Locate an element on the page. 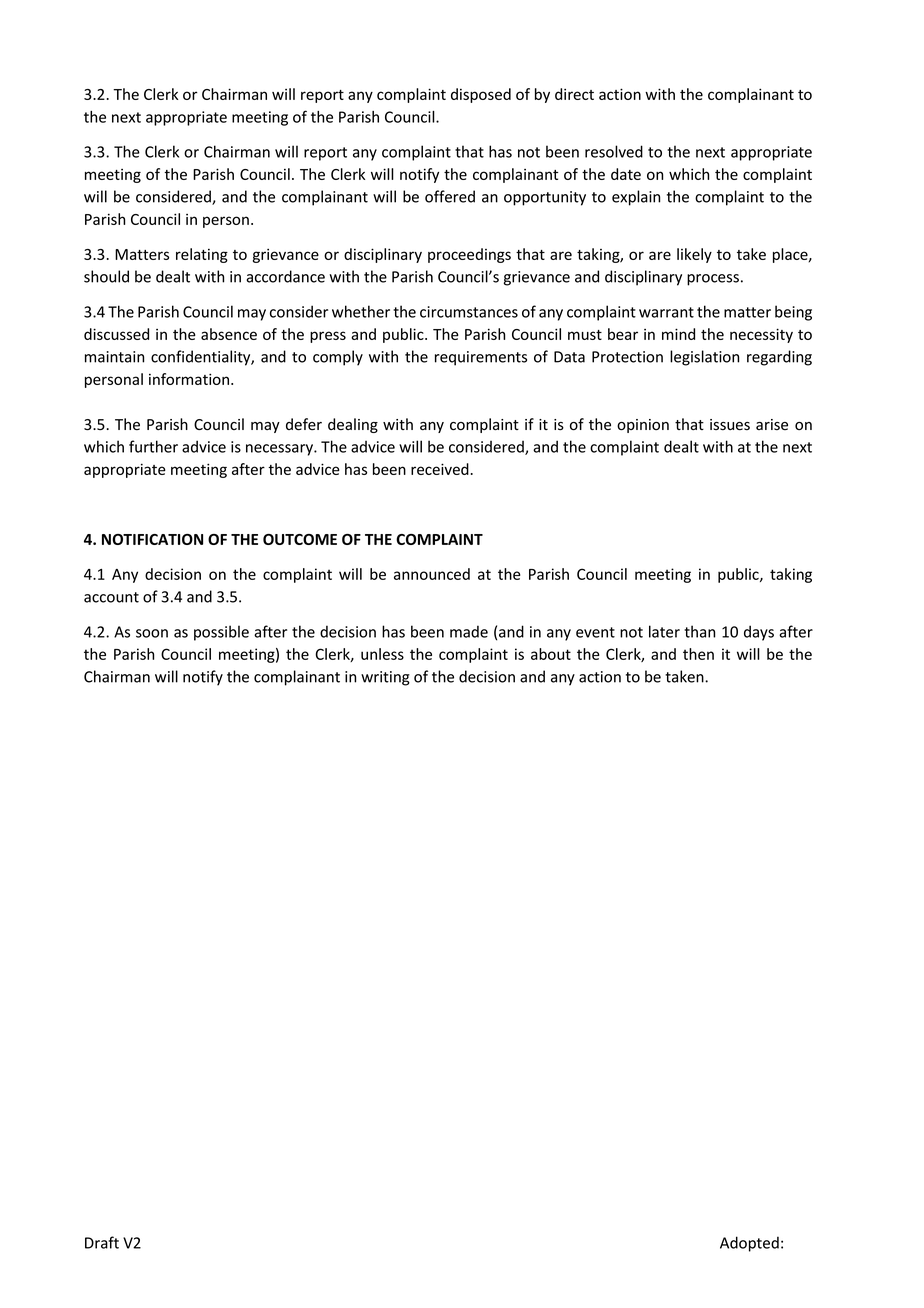 The width and height of the document is (924, 1308). resolved is located at coordinates (614, 151).
